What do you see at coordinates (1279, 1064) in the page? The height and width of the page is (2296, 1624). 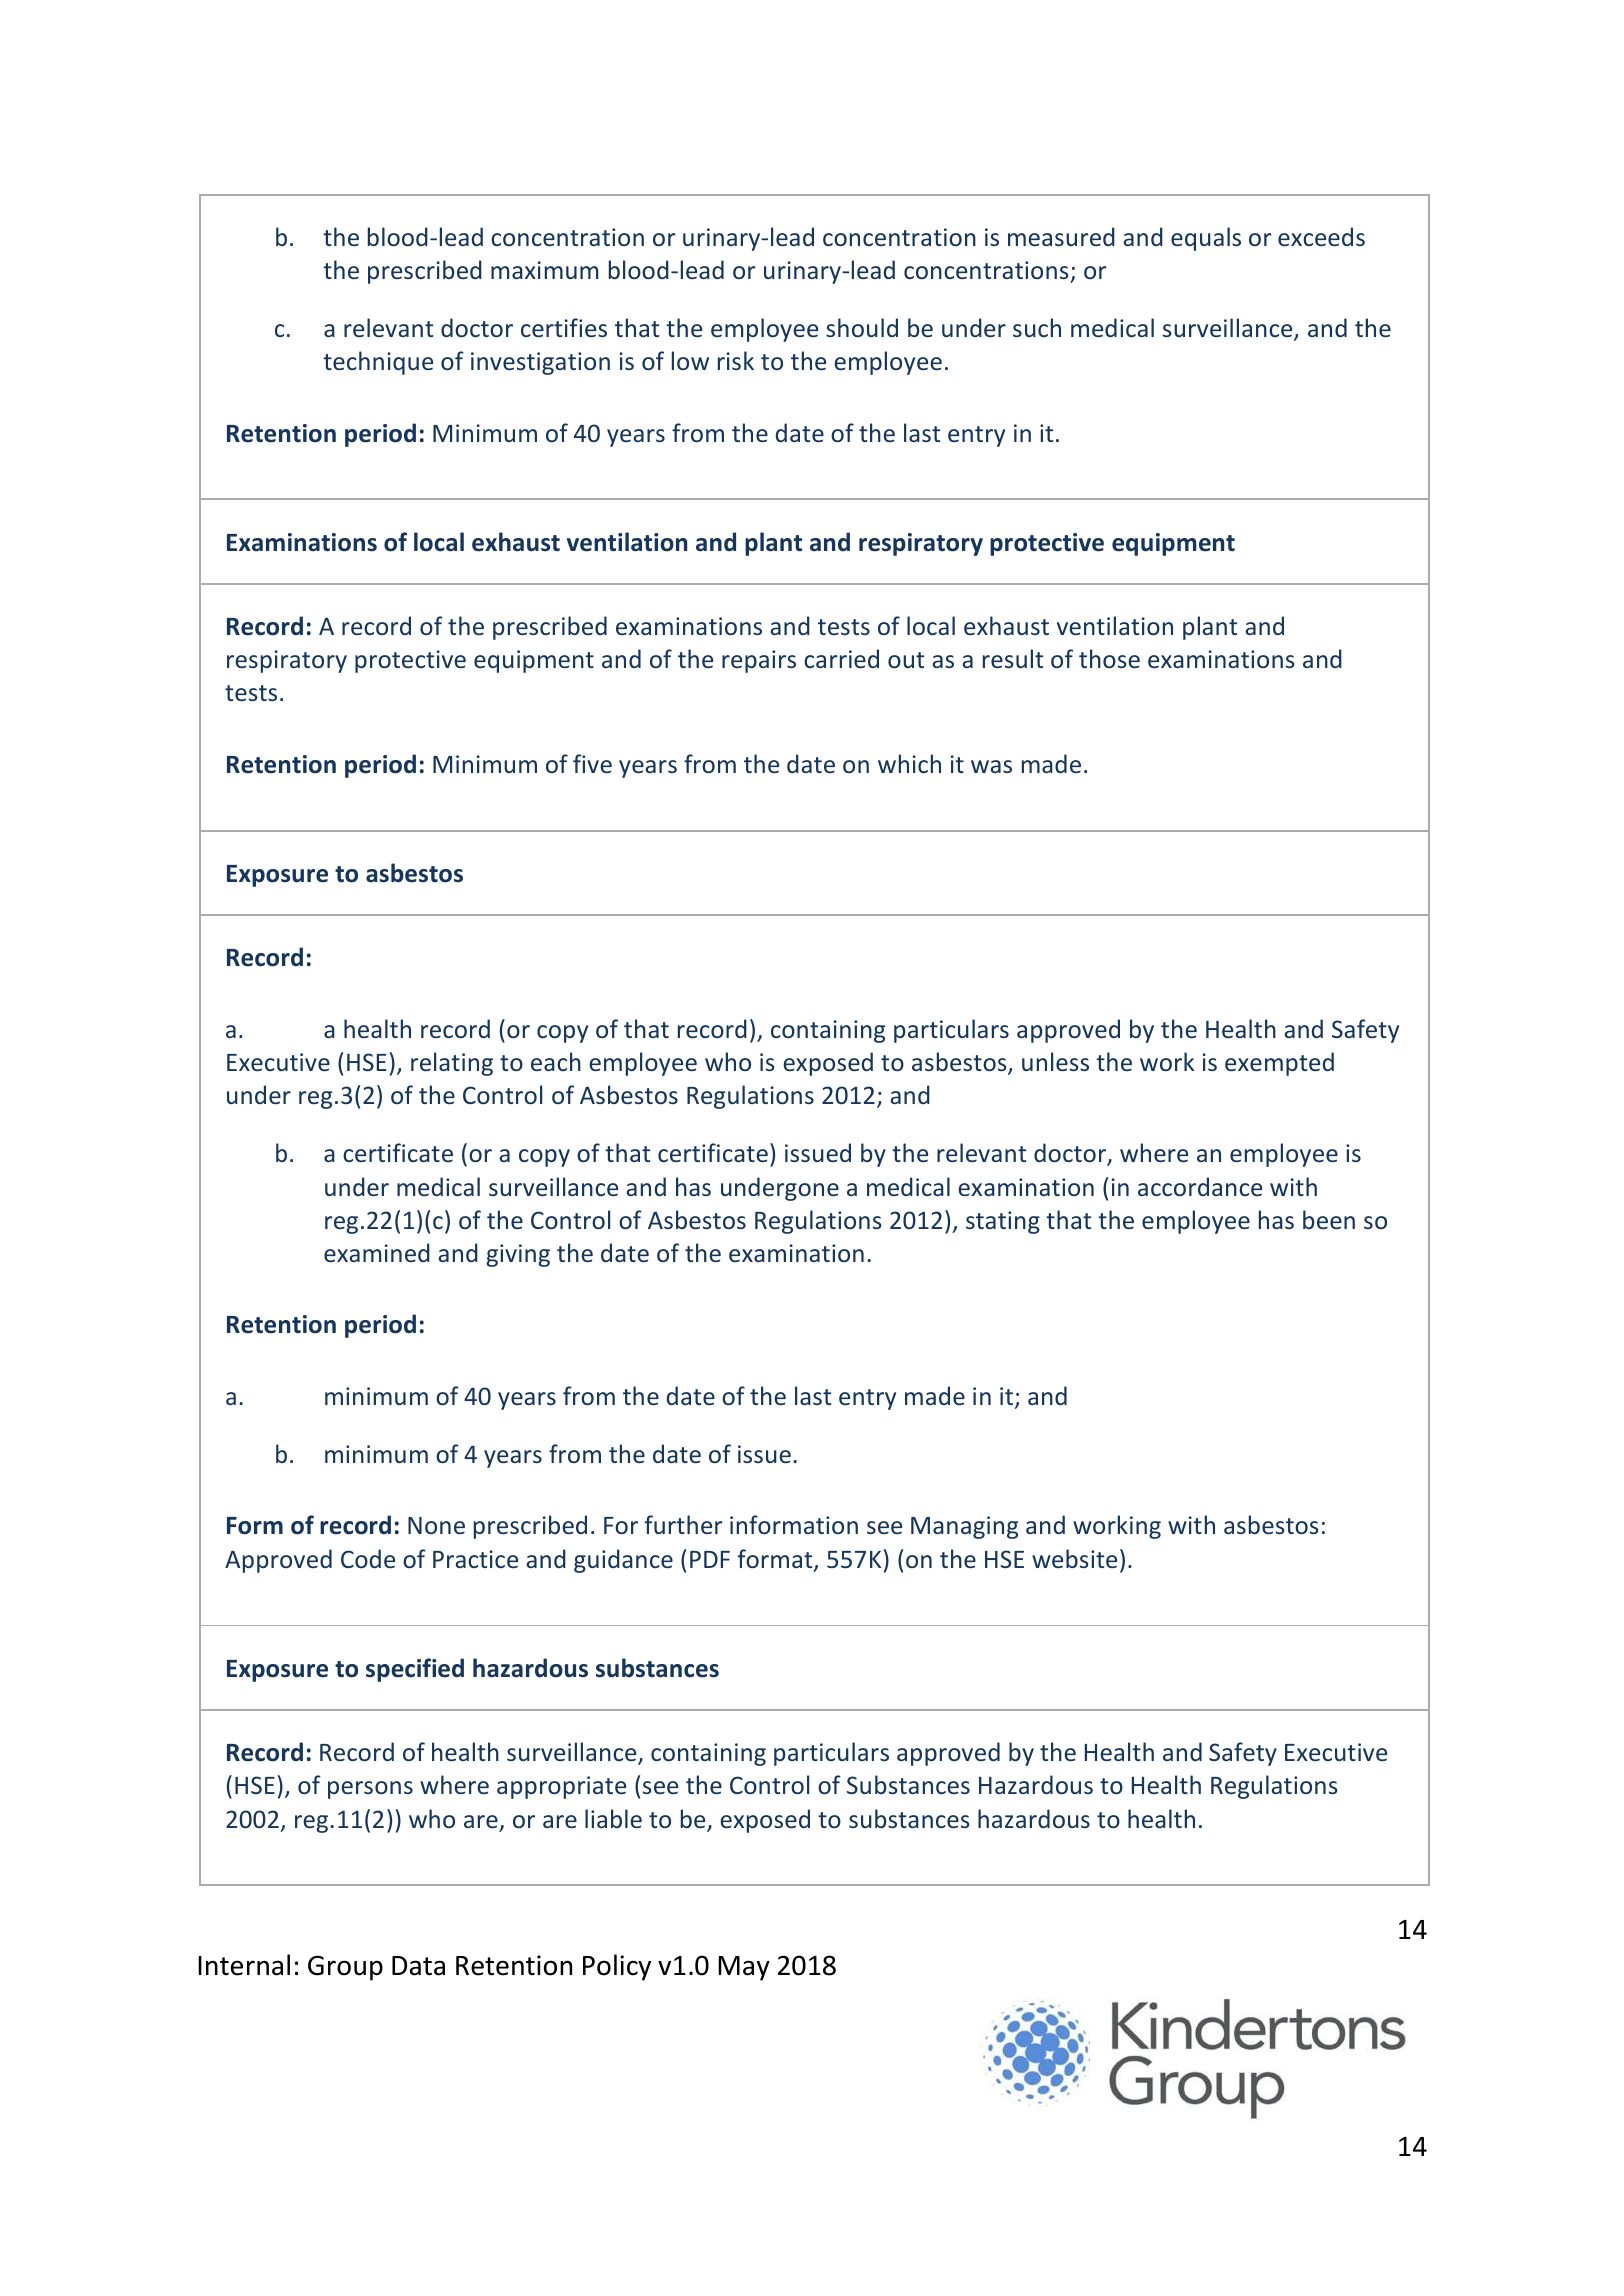 I see `exempted` at bounding box center [1279, 1064].
